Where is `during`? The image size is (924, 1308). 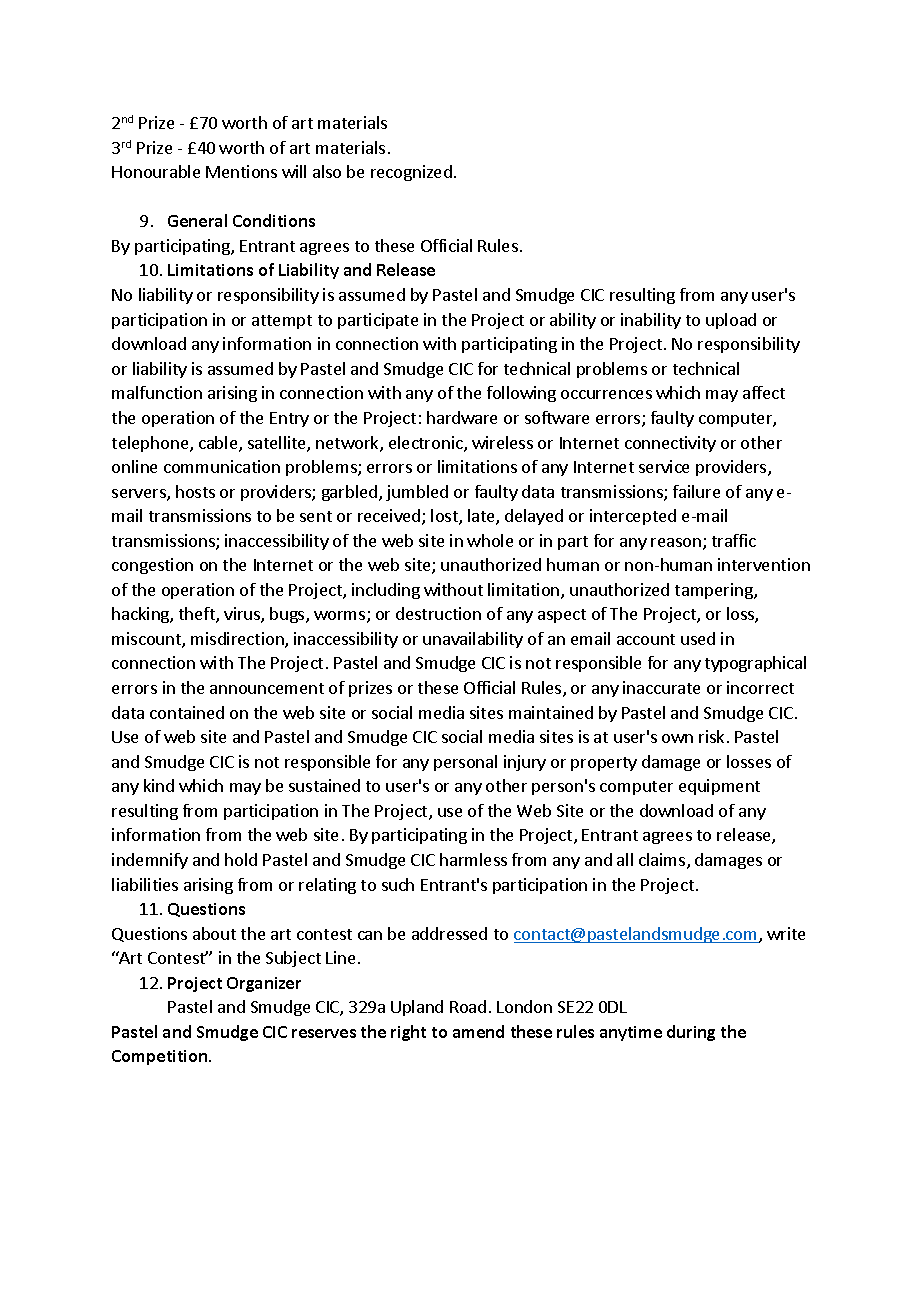
during is located at coordinates (691, 1033).
